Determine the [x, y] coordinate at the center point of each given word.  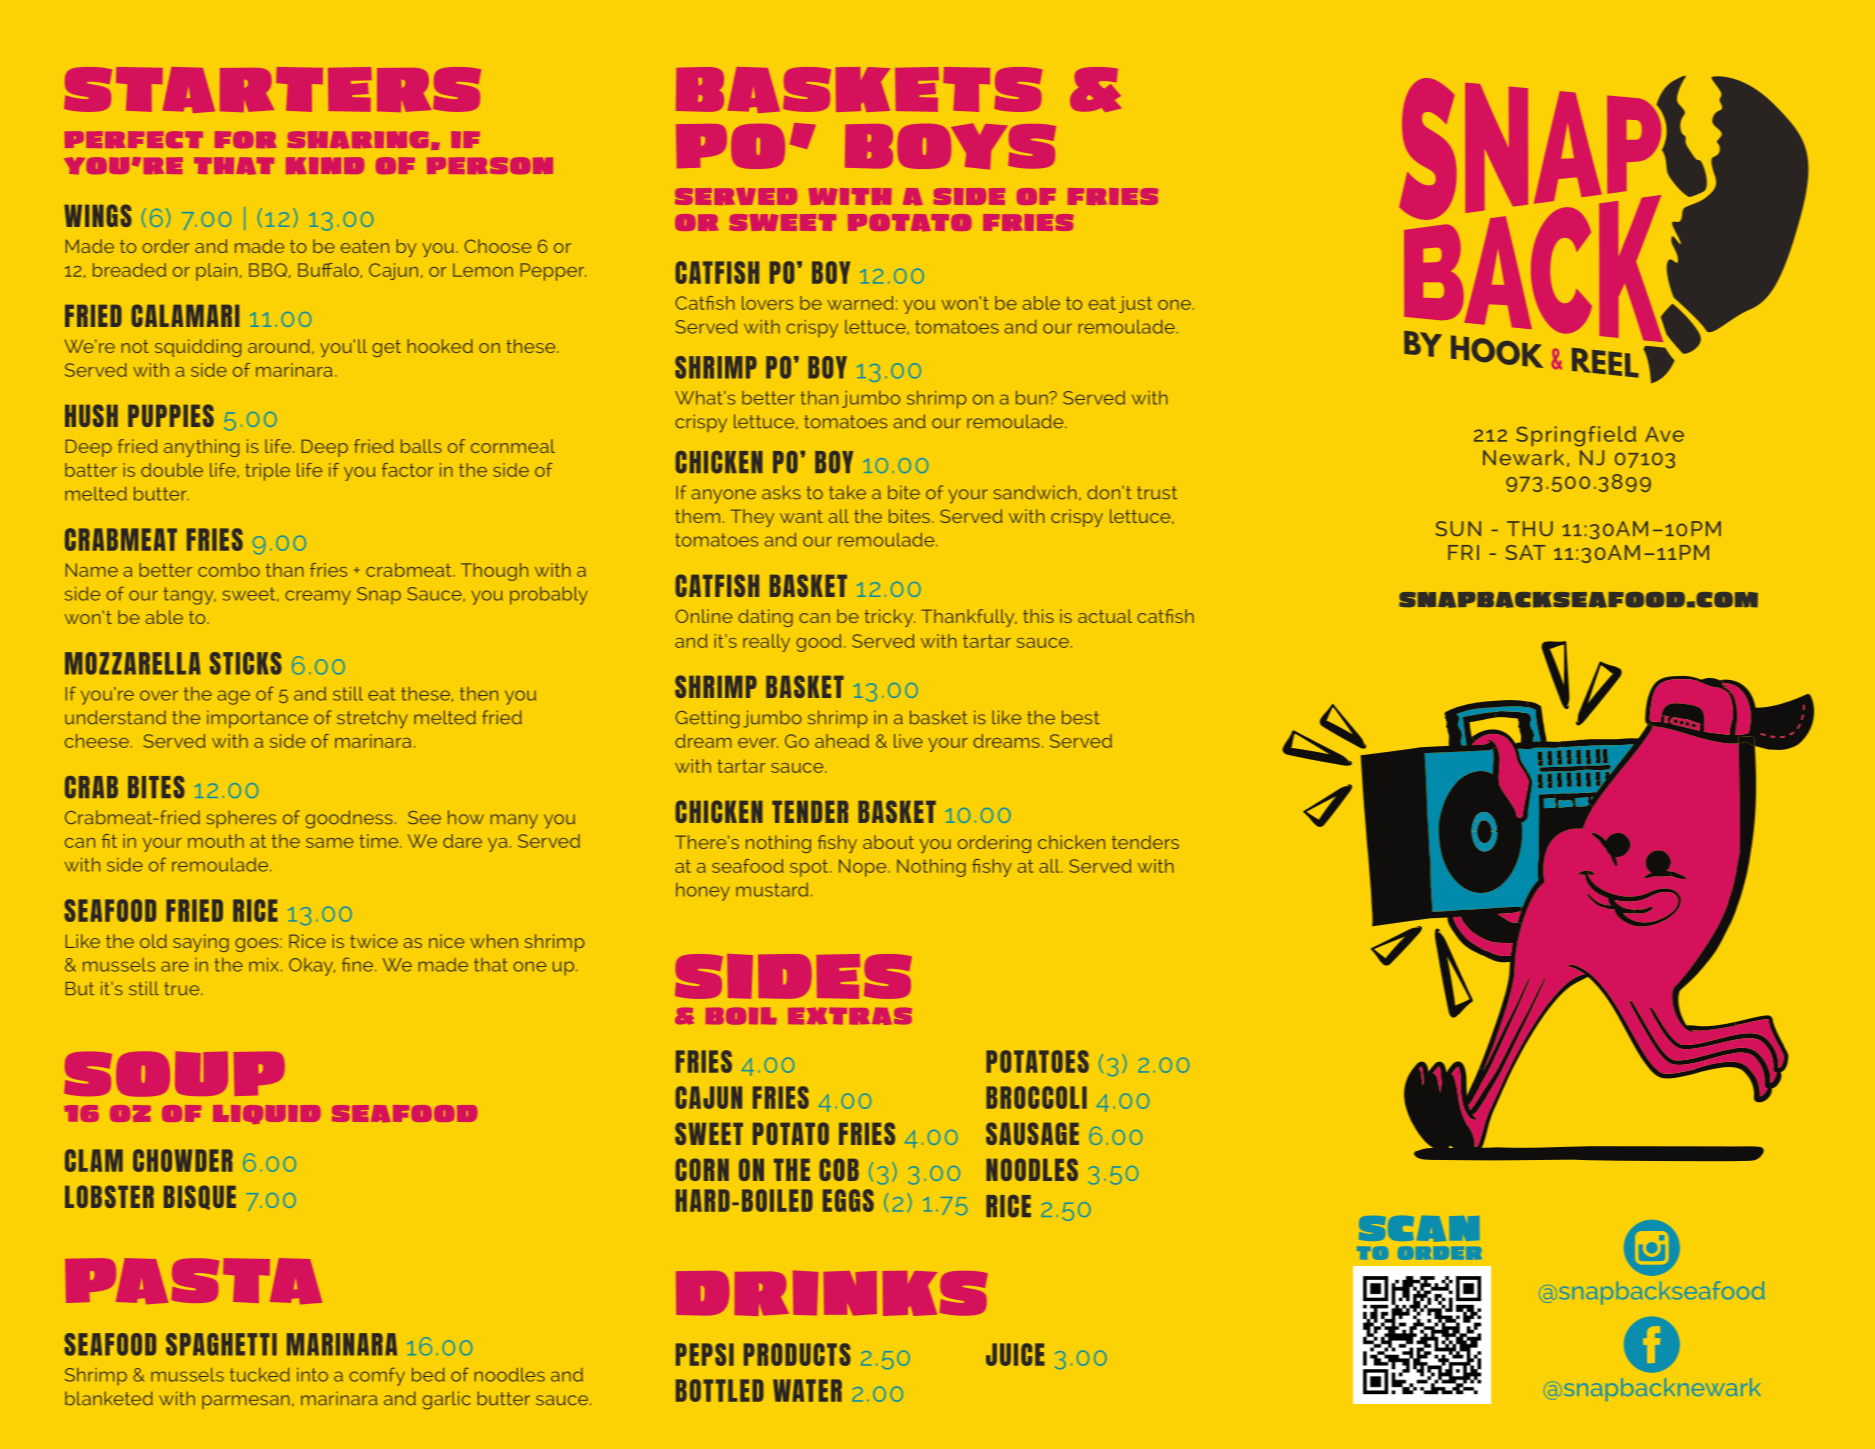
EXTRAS [850, 1016]
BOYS [950, 146]
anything [201, 448]
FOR [245, 140]
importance [257, 719]
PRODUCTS [797, 1354]
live [908, 741]
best [1081, 717]
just [1135, 304]
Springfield [1576, 436]
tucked [260, 1375]
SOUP [174, 1074]
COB [839, 1169]
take [847, 492]
